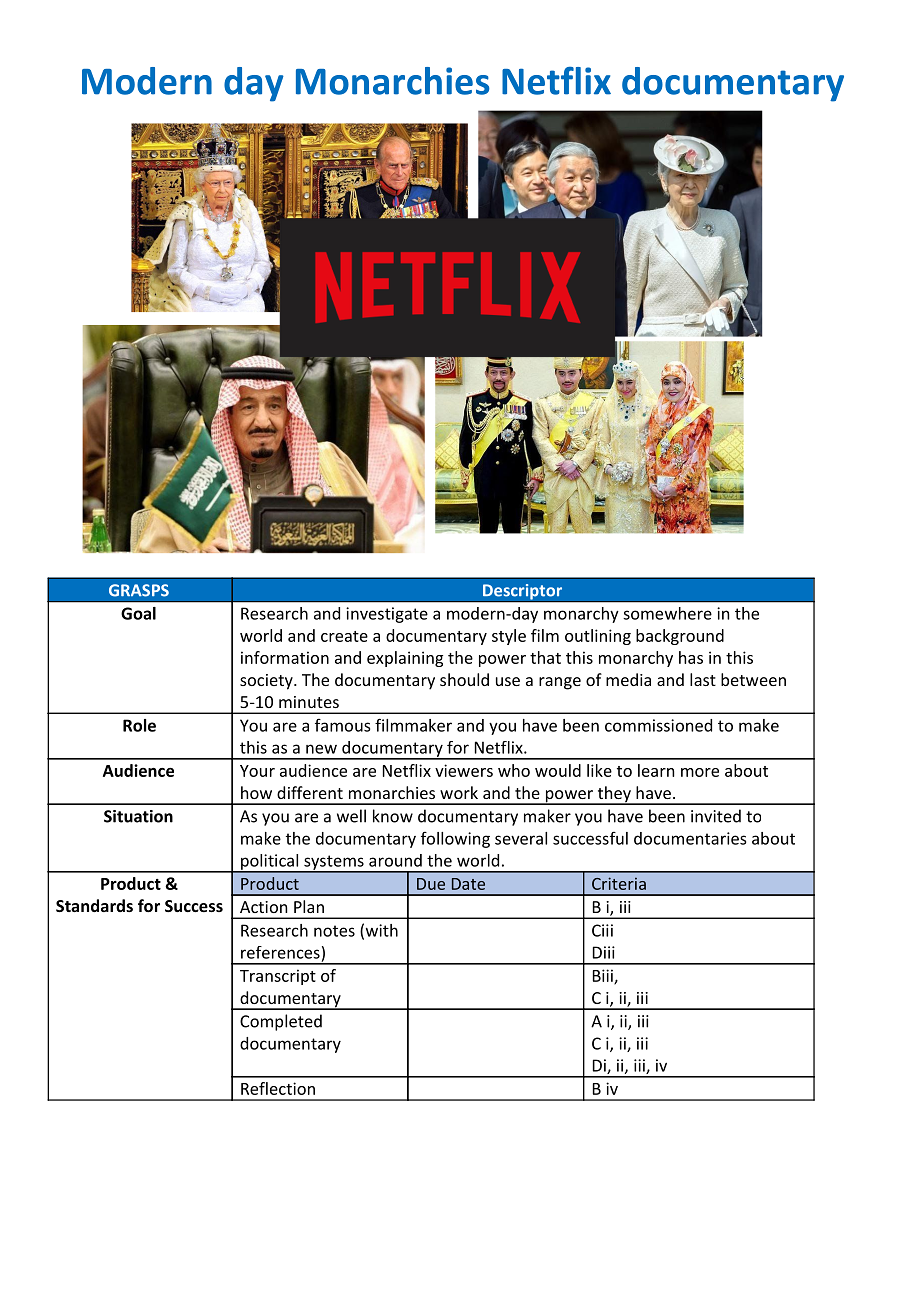 Image resolution: width=924 pixels, height=1308 pixels. What do you see at coordinates (278, 977) in the screenshot?
I see `Transcript` at bounding box center [278, 977].
